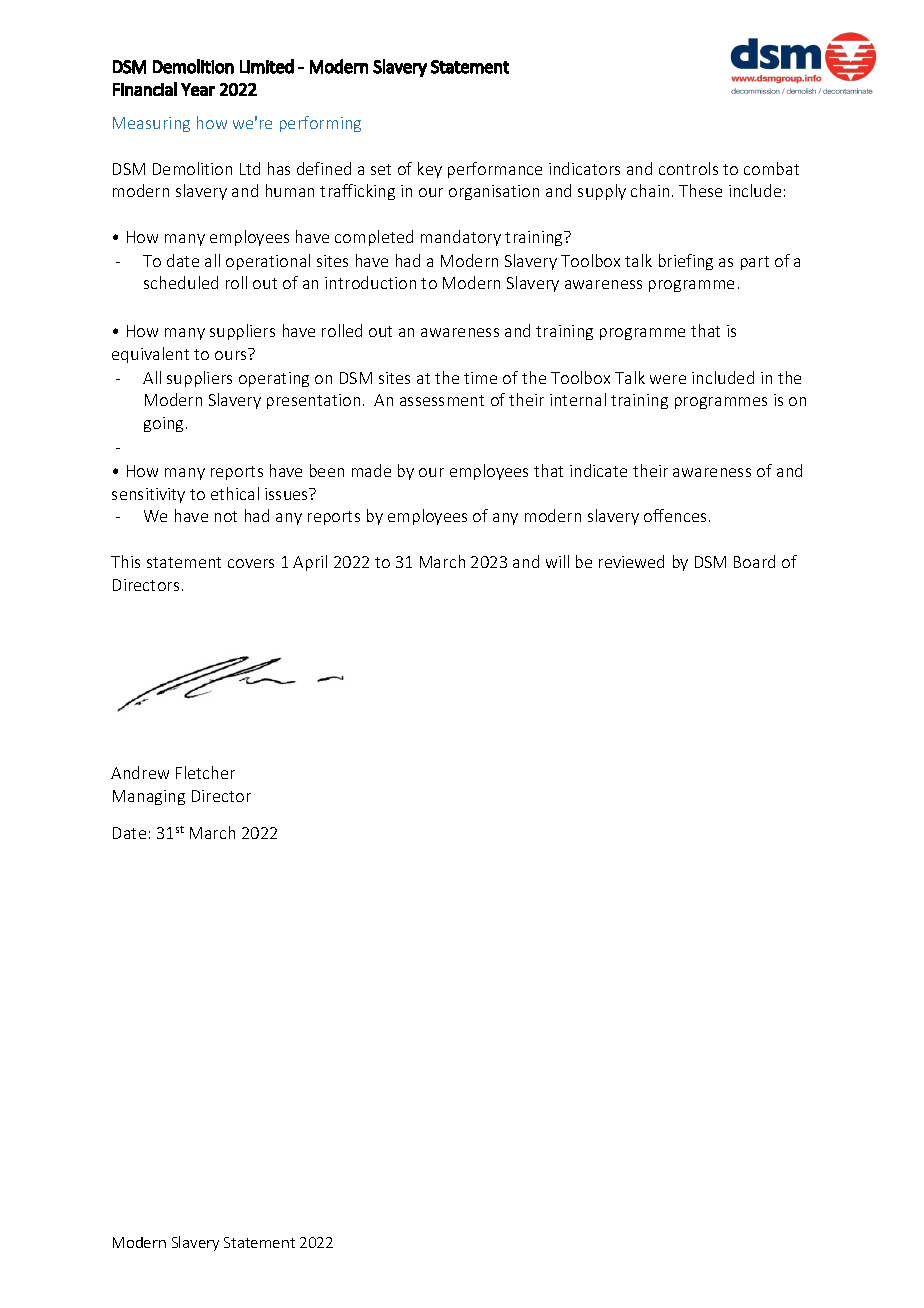  What do you see at coordinates (251, 563) in the screenshot?
I see `covers` at bounding box center [251, 563].
